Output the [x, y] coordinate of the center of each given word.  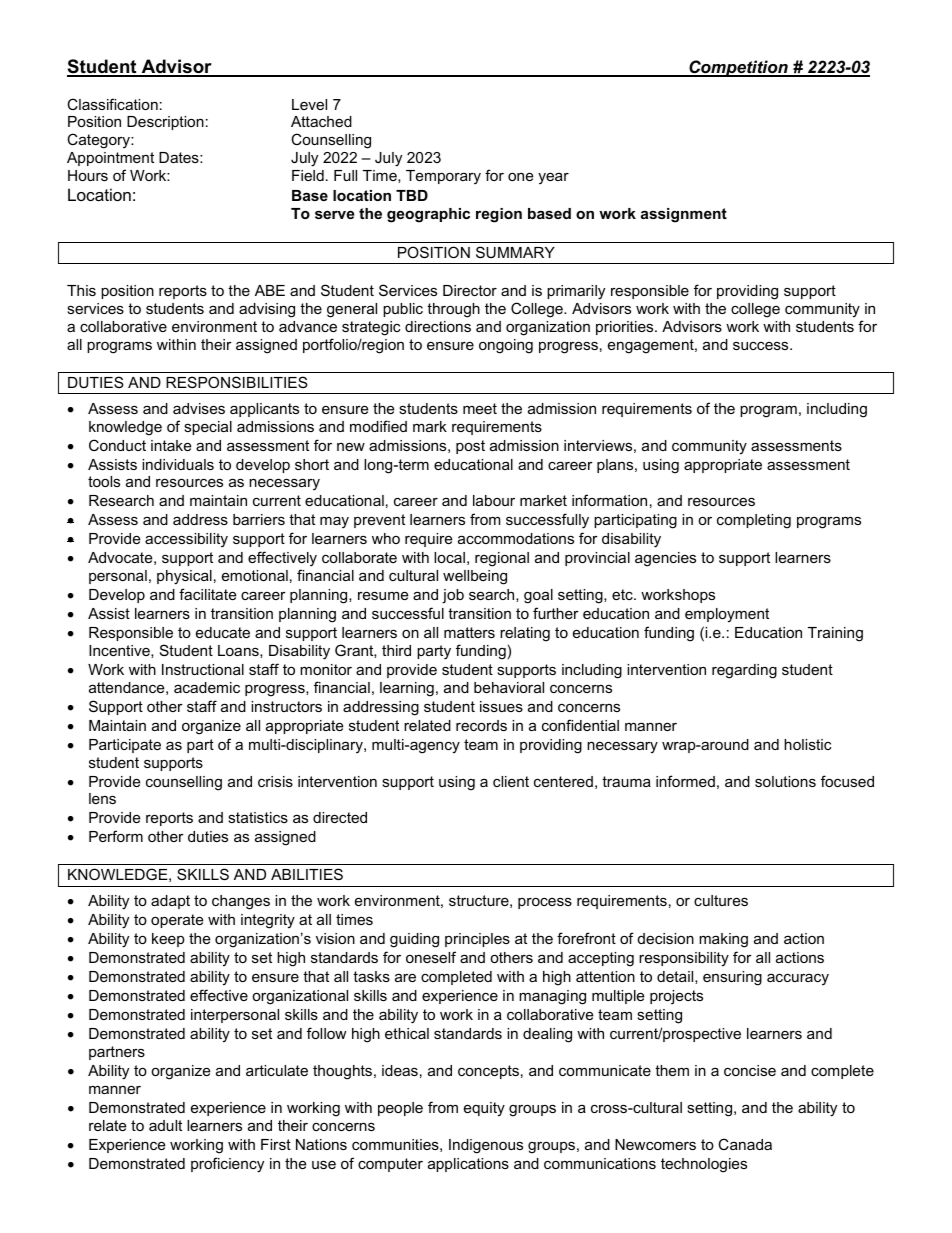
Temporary [443, 177]
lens [102, 798]
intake [171, 445]
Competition [738, 68]
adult [165, 1125]
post [470, 447]
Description [165, 123]
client [511, 781]
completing [754, 521]
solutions [785, 781]
